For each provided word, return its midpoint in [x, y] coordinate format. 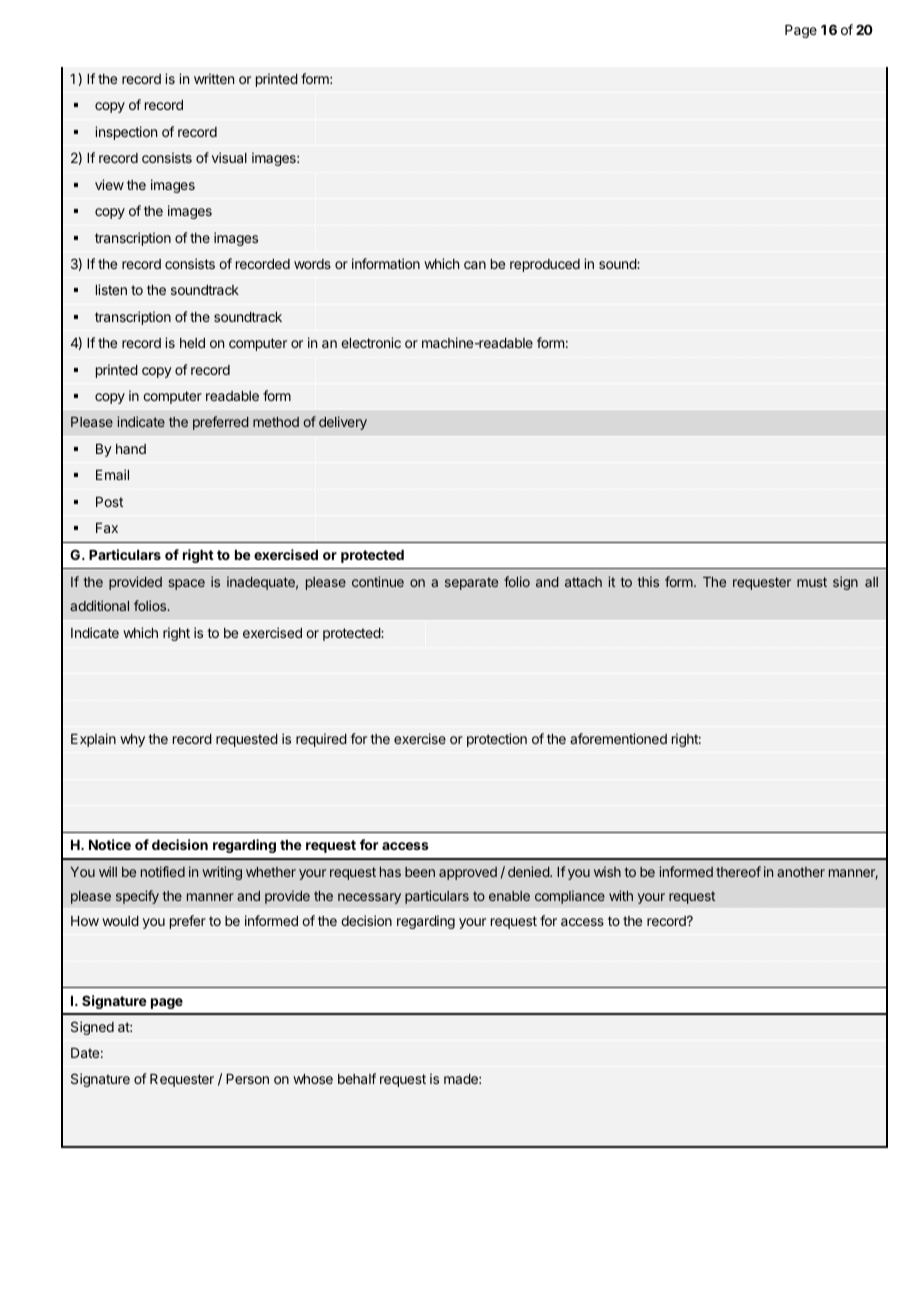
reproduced [545, 265]
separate [471, 583]
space [186, 584]
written [214, 78]
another [801, 872]
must [812, 582]
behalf [357, 1078]
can [475, 265]
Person [247, 1079]
